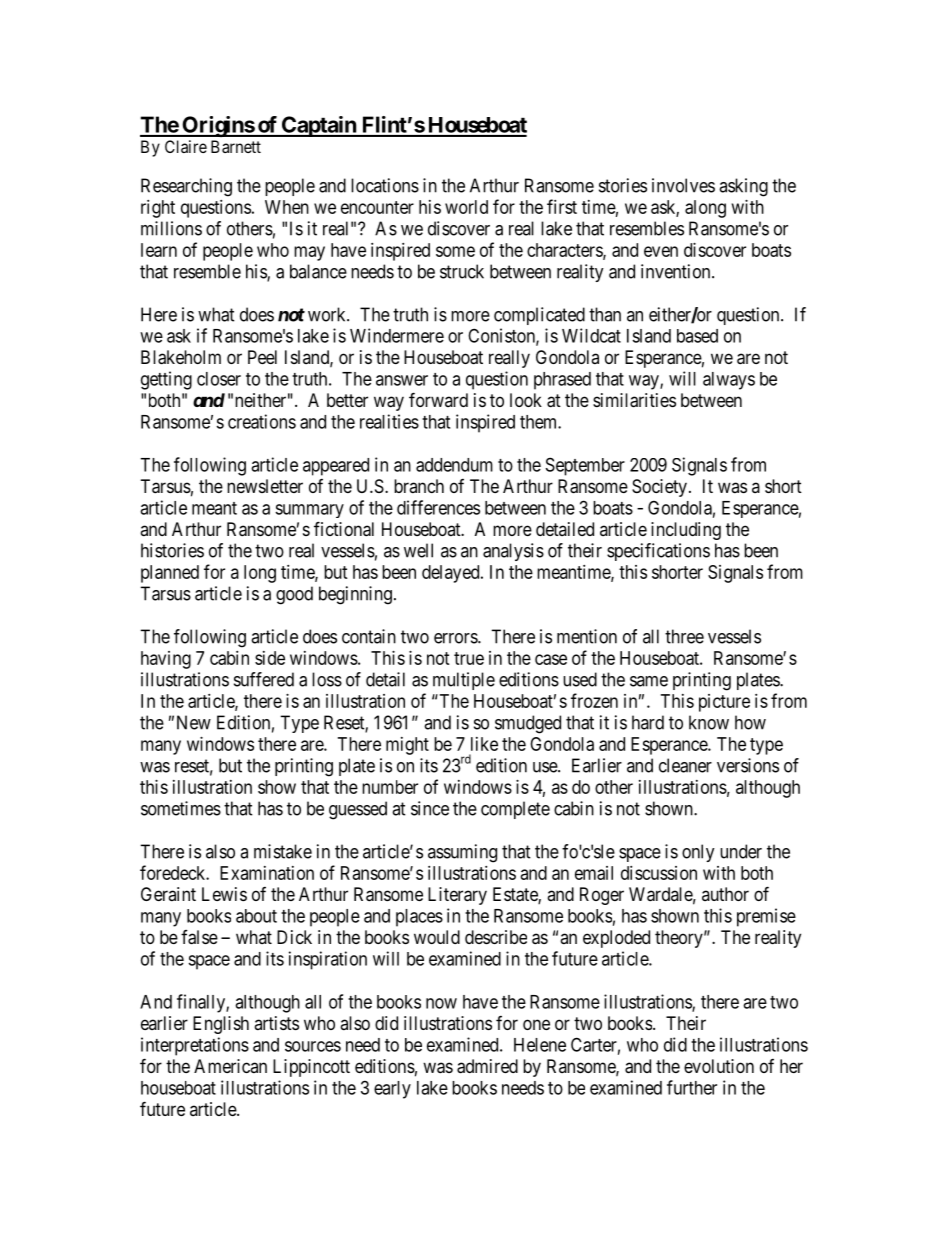  What do you see at coordinates (270, 658) in the screenshot?
I see `side` at bounding box center [270, 658].
